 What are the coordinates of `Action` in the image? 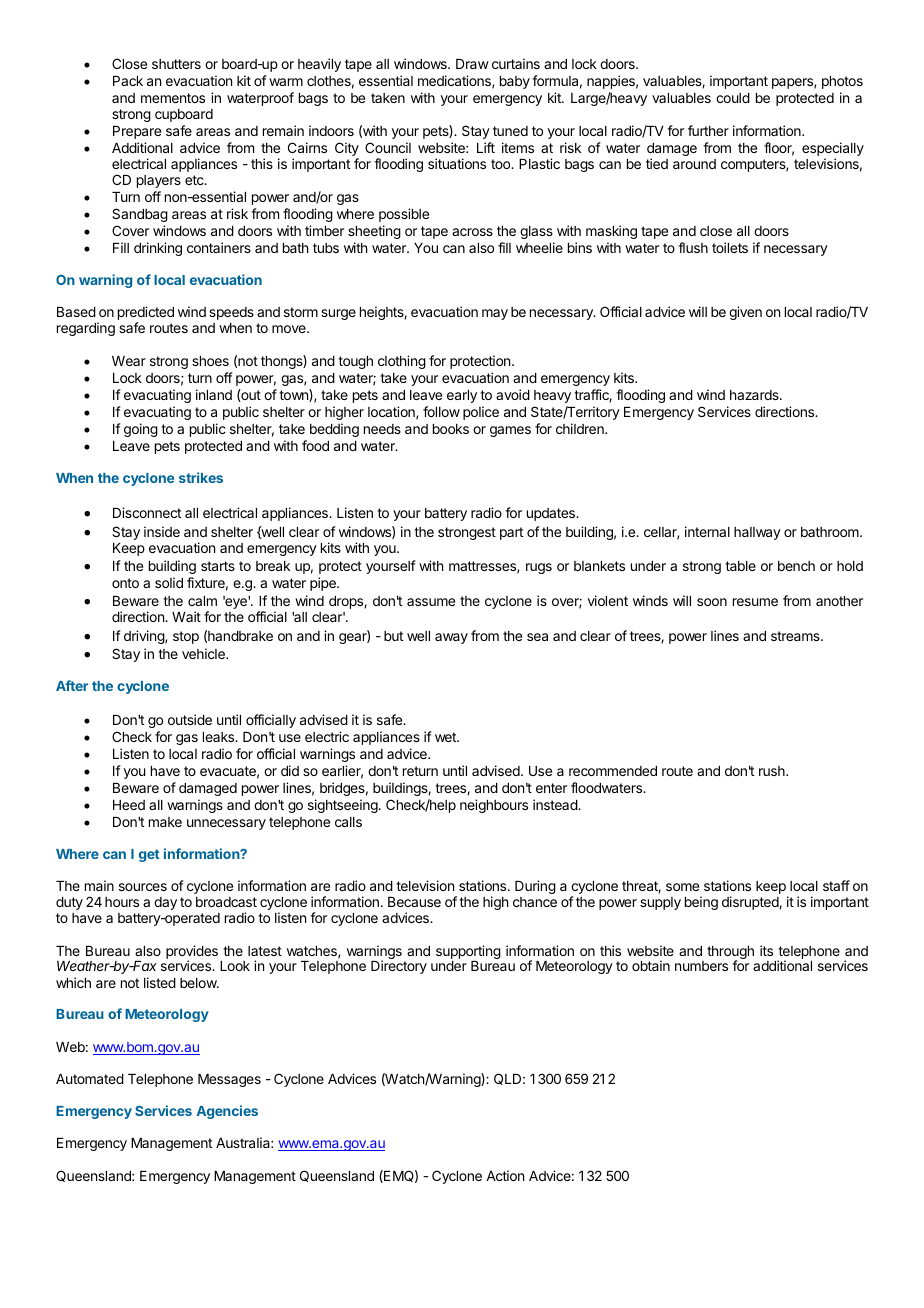 It's located at (505, 1175).
